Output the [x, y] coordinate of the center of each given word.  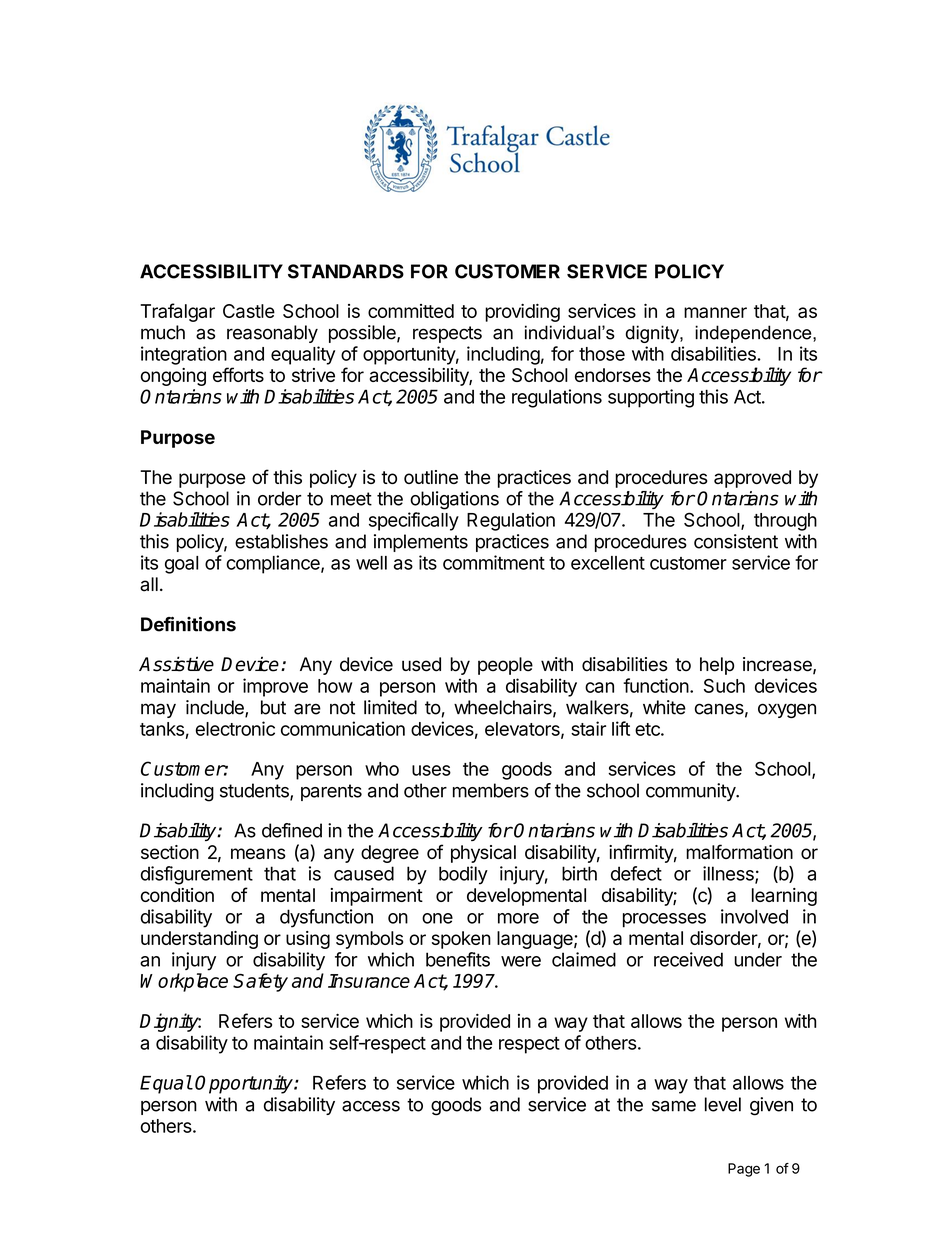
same [674, 1106]
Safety [260, 982]
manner [715, 312]
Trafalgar [177, 312]
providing [522, 313]
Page [744, 1170]
